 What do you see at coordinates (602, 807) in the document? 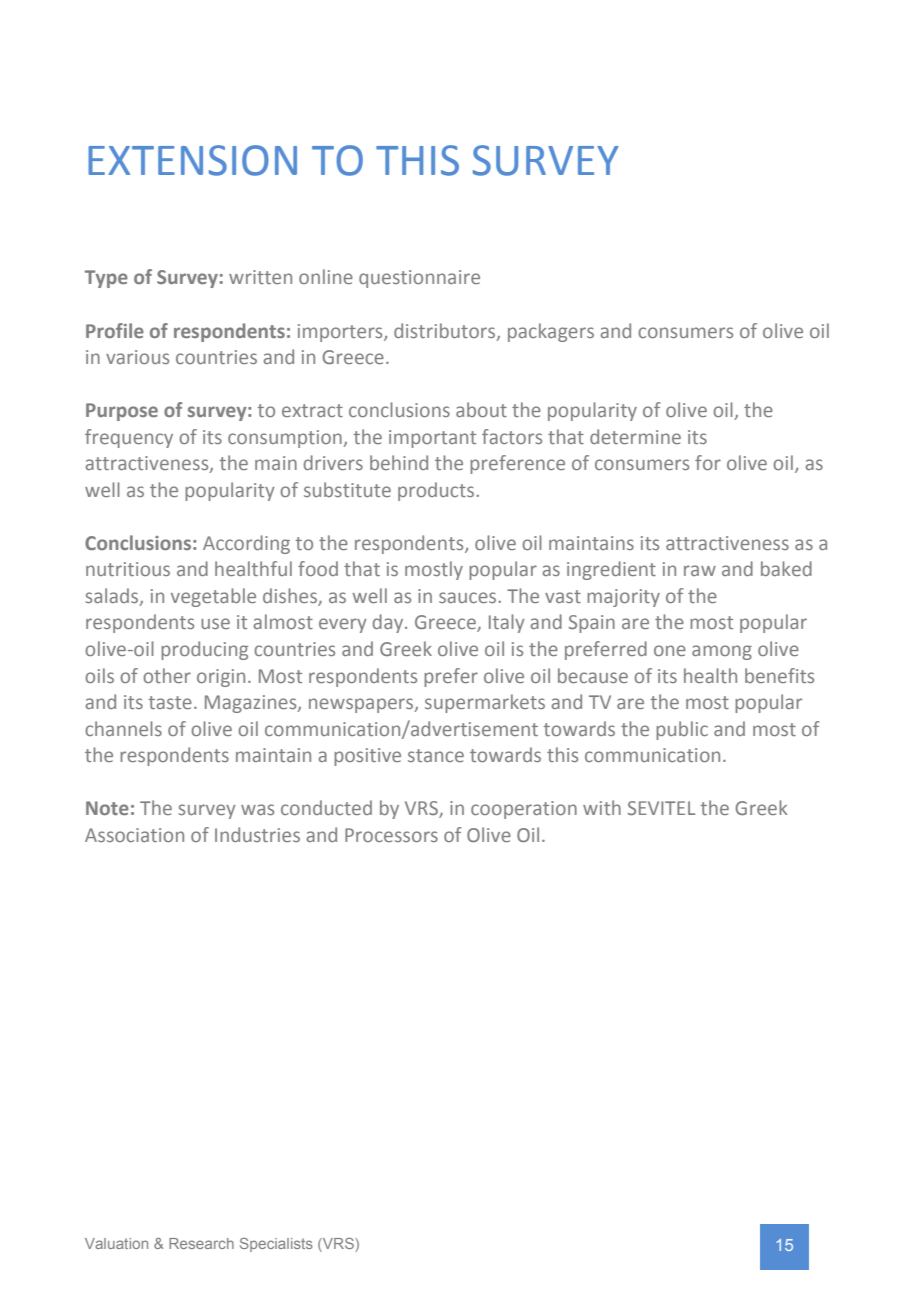
I see `with` at bounding box center [602, 807].
